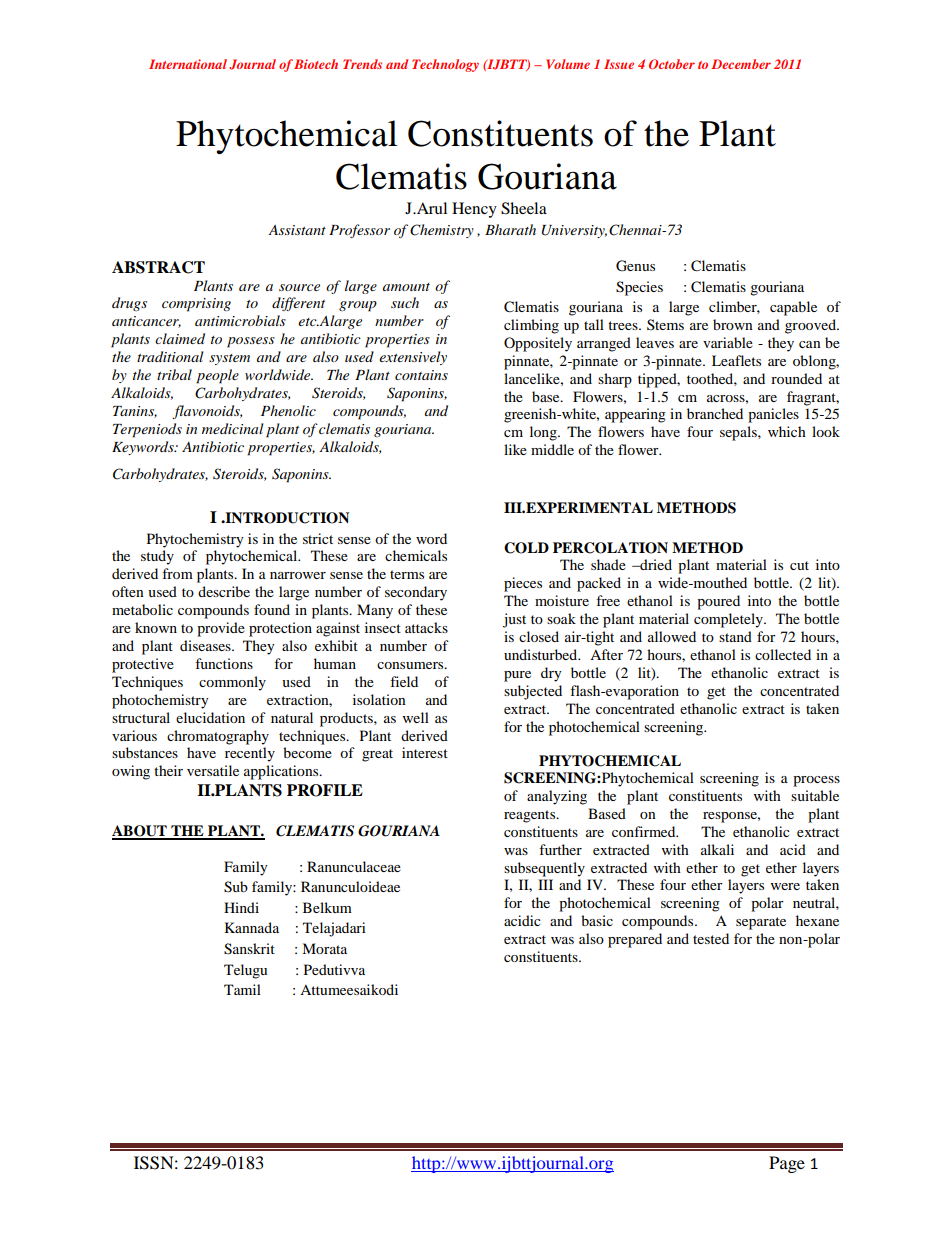  What do you see at coordinates (188, 64) in the document?
I see `International` at bounding box center [188, 64].
